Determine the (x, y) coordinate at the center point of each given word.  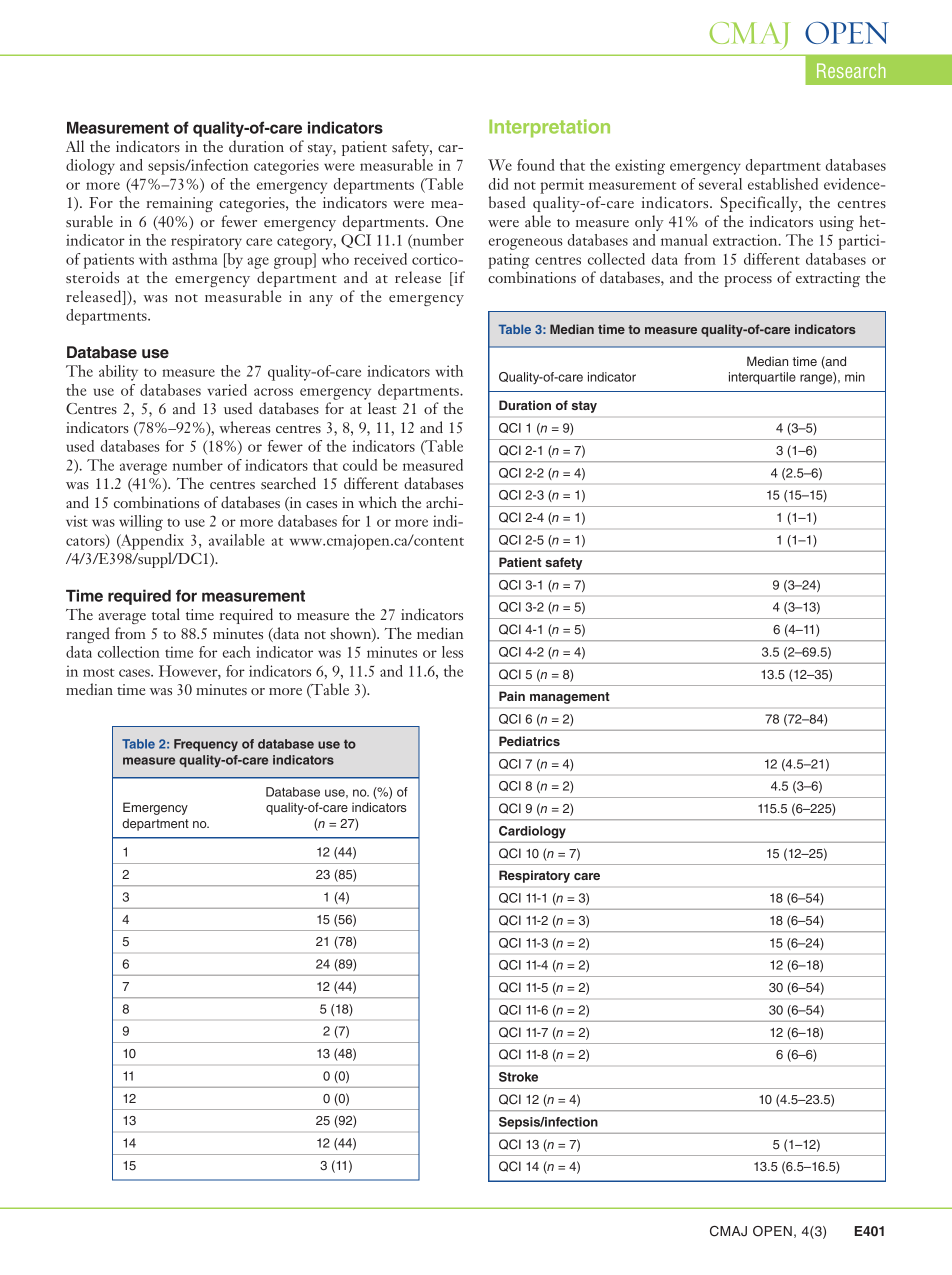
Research (851, 70)
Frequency (206, 745)
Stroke (518, 1077)
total (166, 614)
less (452, 652)
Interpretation (549, 128)
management (569, 698)
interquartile (762, 378)
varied (227, 390)
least (382, 408)
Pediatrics (529, 741)
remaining (179, 204)
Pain (512, 696)
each (237, 652)
